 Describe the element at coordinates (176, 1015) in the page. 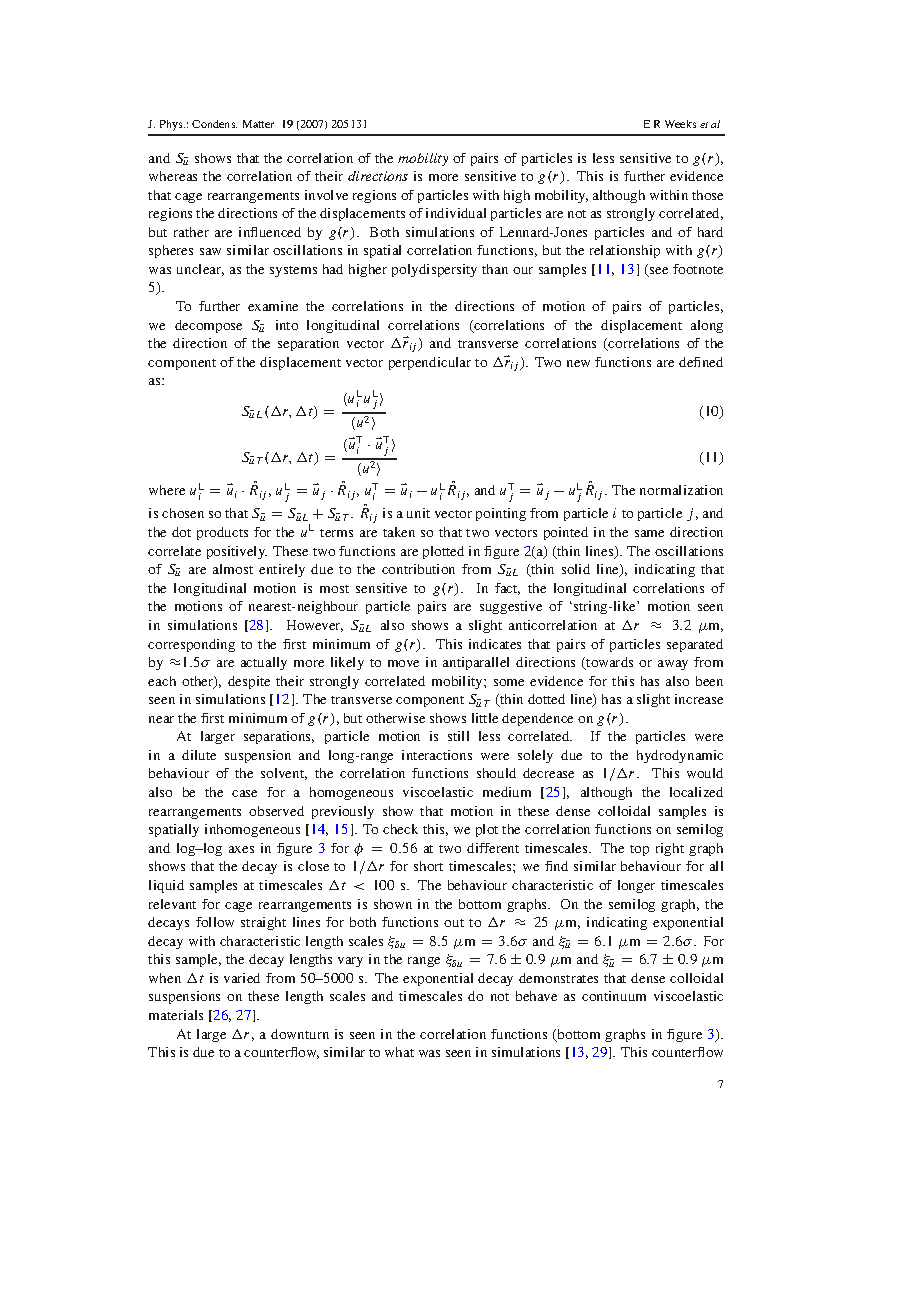

I see `materials` at that location.
